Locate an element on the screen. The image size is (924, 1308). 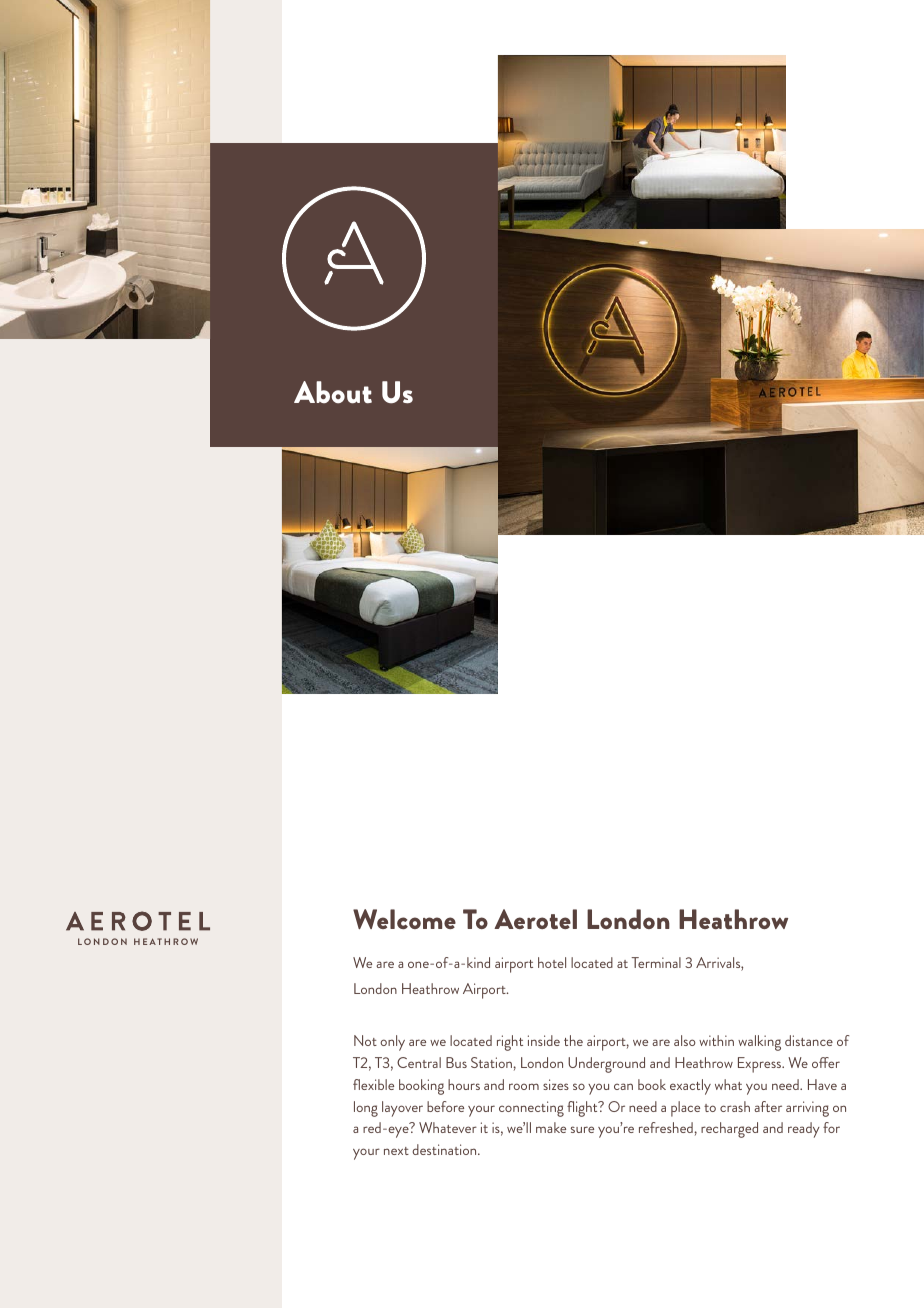
layover is located at coordinates (402, 1109).
